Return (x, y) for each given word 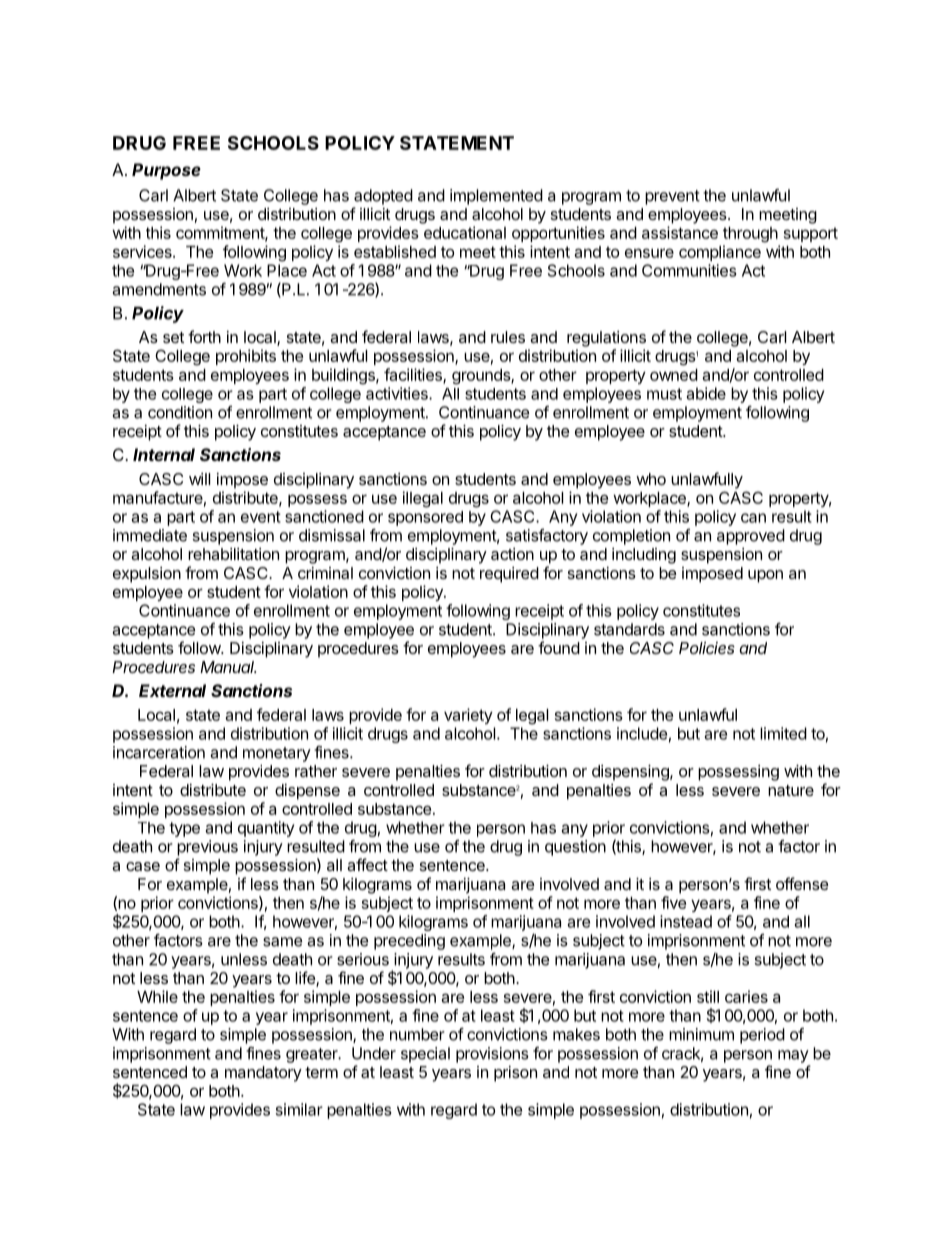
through (750, 235)
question (575, 848)
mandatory (263, 1074)
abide (706, 393)
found (559, 647)
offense (802, 883)
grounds (482, 377)
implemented (496, 197)
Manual (228, 667)
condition (180, 412)
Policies (707, 648)
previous (207, 848)
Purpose (166, 171)
